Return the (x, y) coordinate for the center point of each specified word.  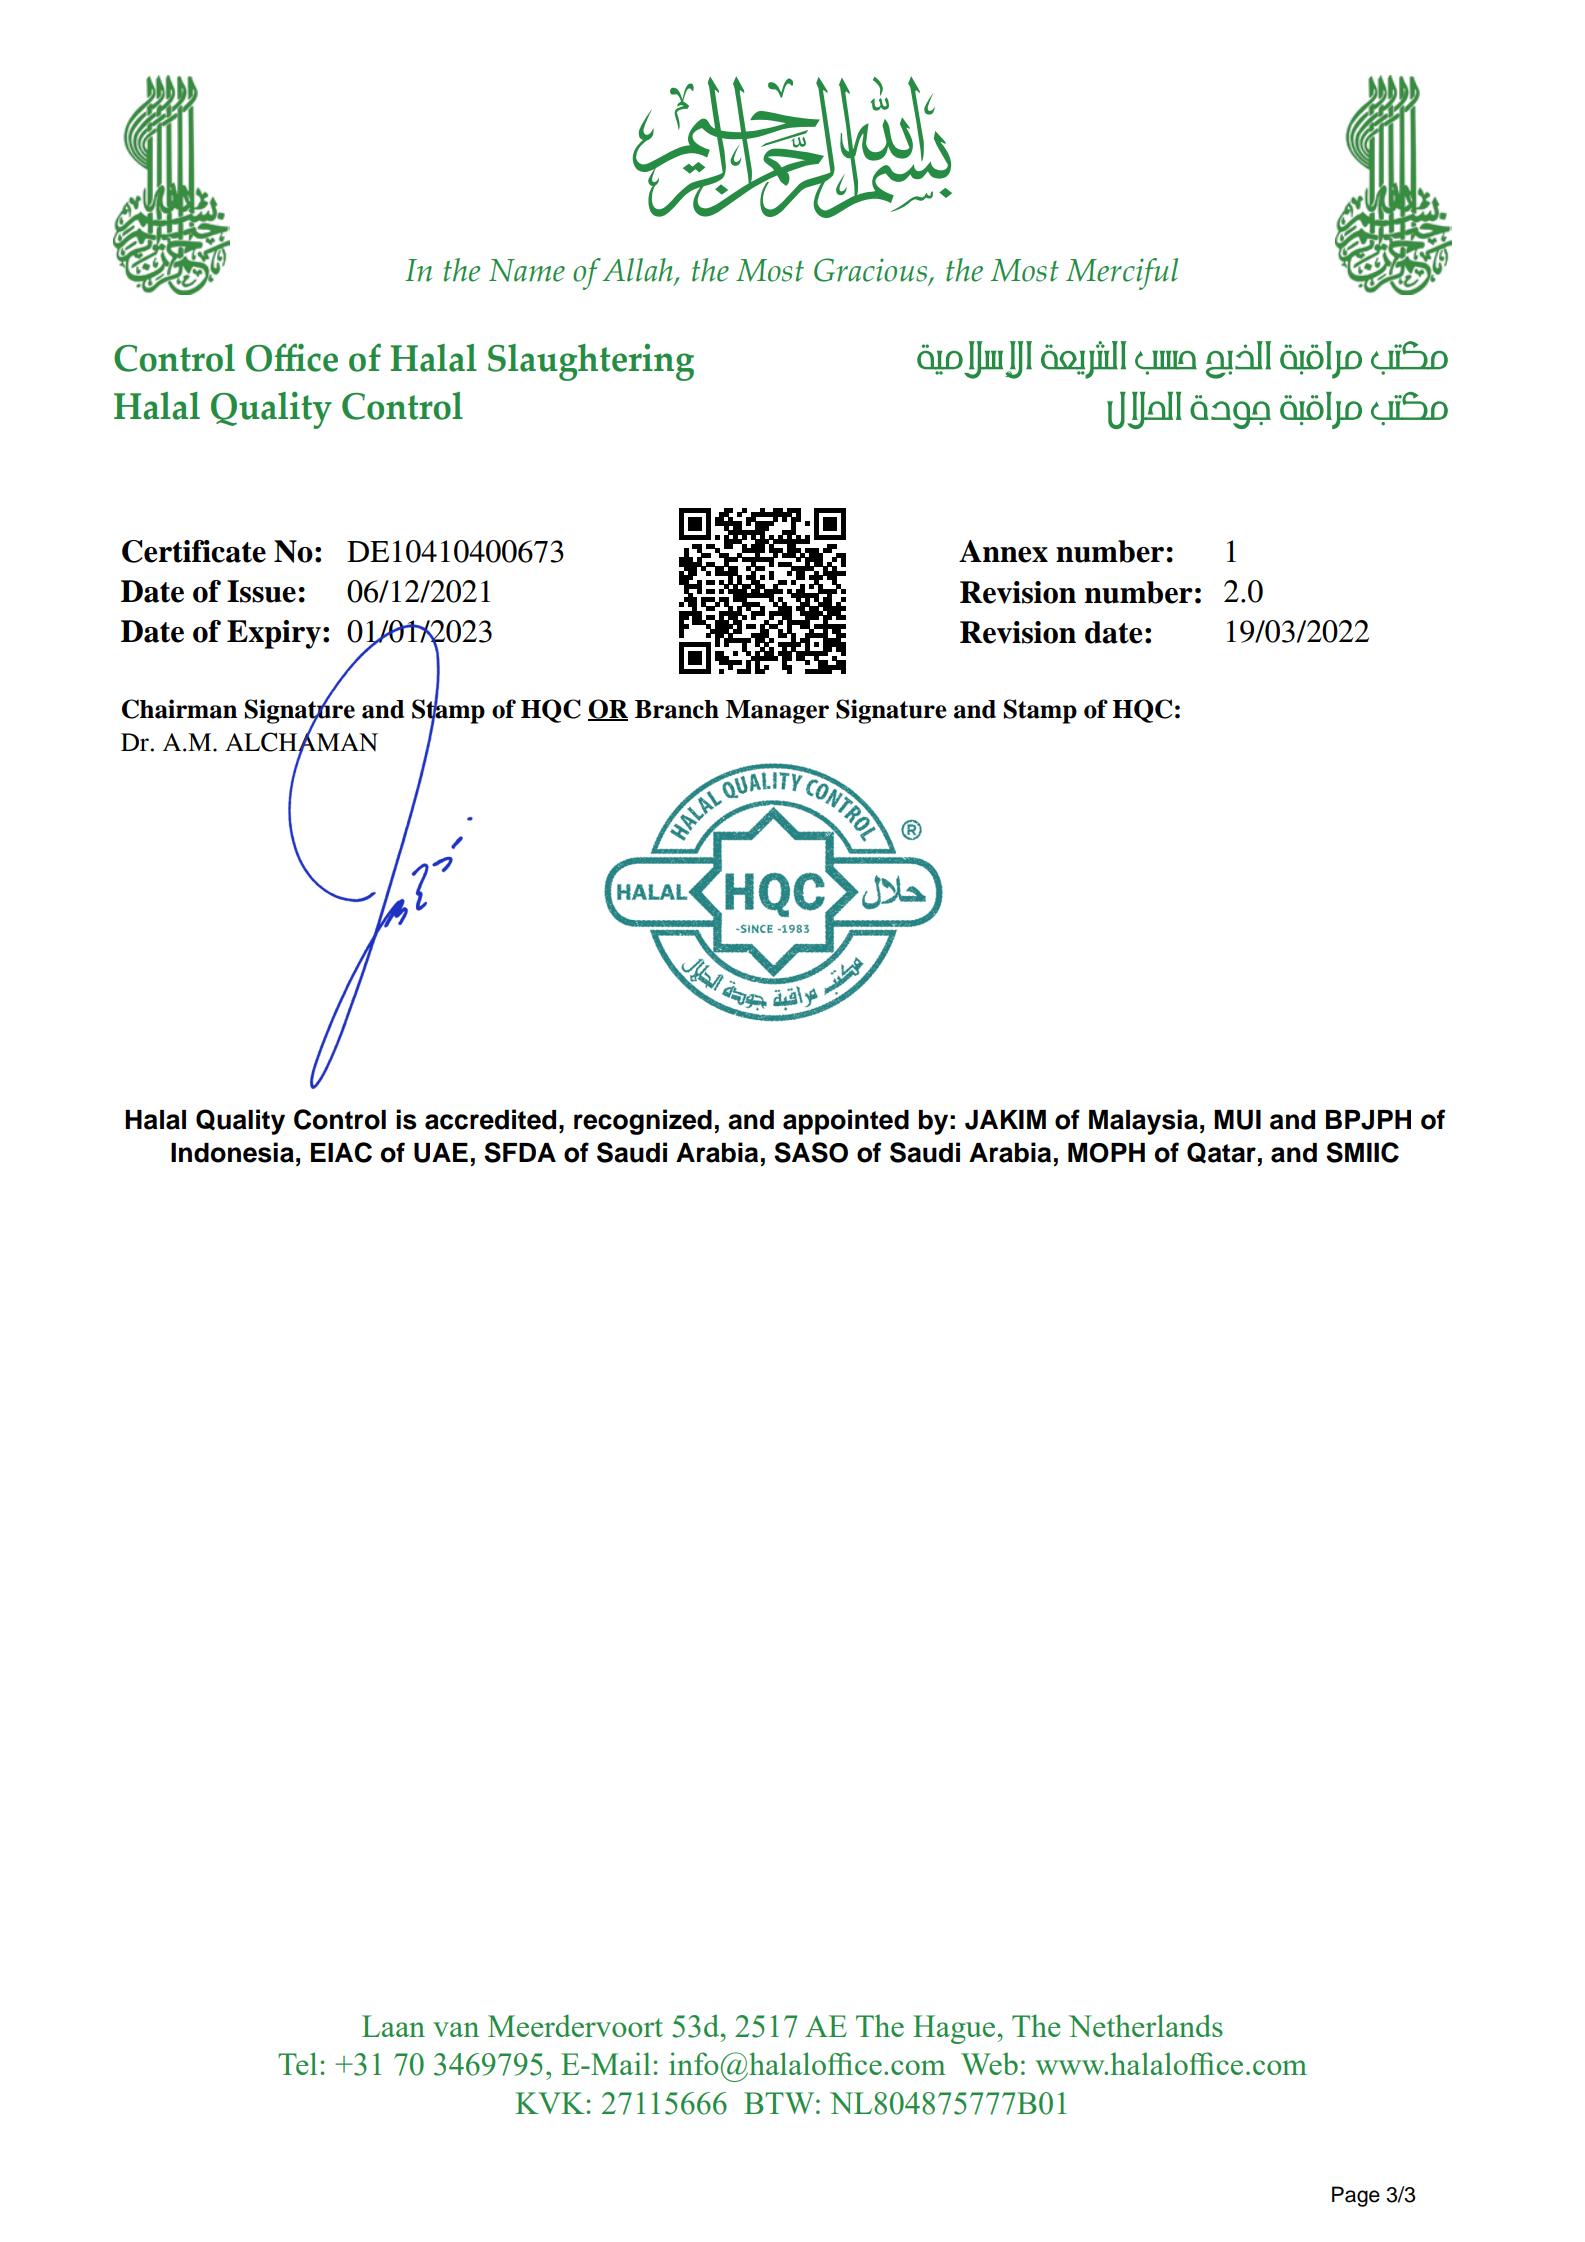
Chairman (179, 709)
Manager (777, 712)
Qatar (1221, 1153)
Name (527, 270)
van (456, 2029)
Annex (1003, 551)
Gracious (872, 271)
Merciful (1122, 274)
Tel (297, 2063)
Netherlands (1146, 2025)
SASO (811, 1152)
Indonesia (232, 1152)
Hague (955, 2029)
